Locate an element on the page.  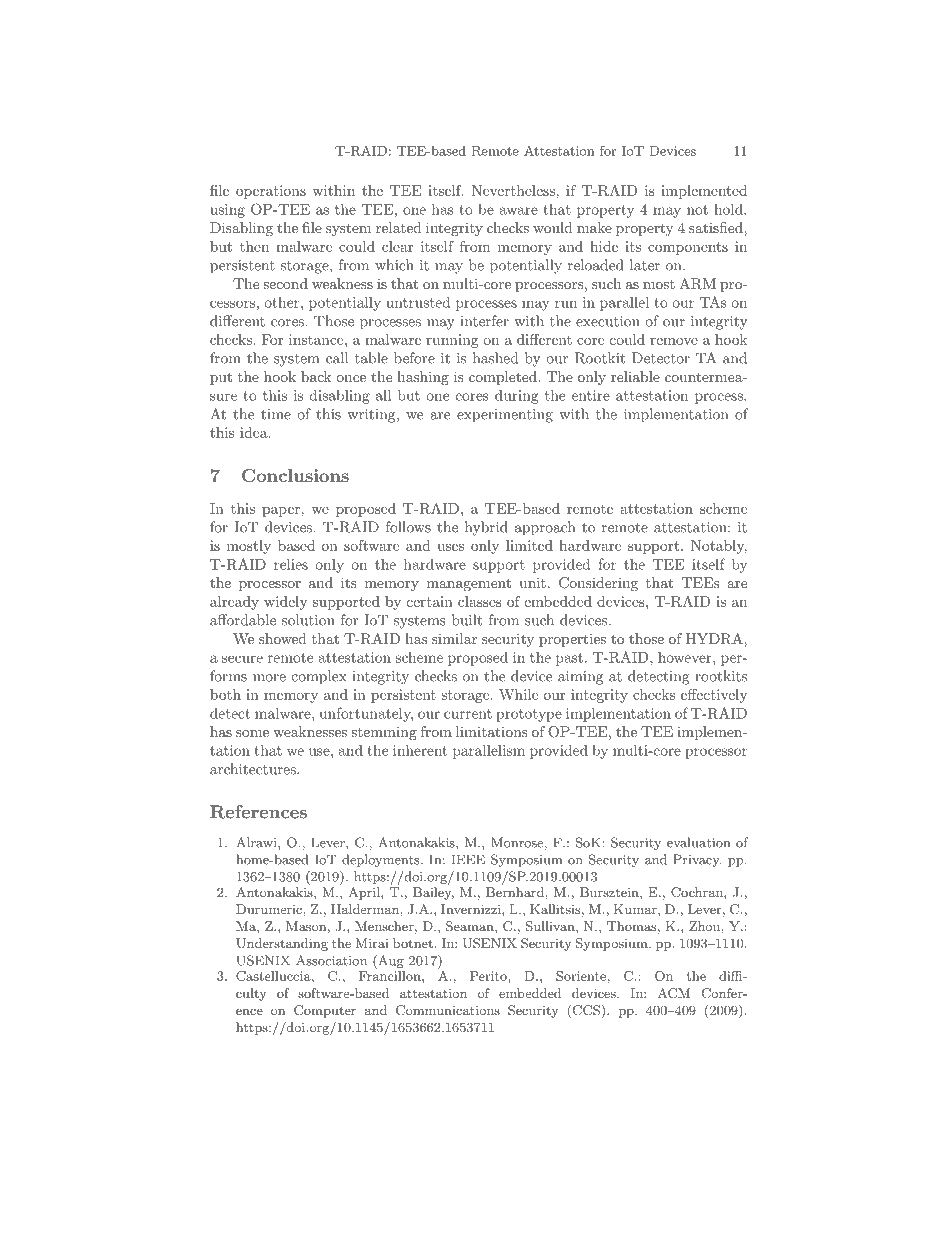
current is located at coordinates (468, 714).
